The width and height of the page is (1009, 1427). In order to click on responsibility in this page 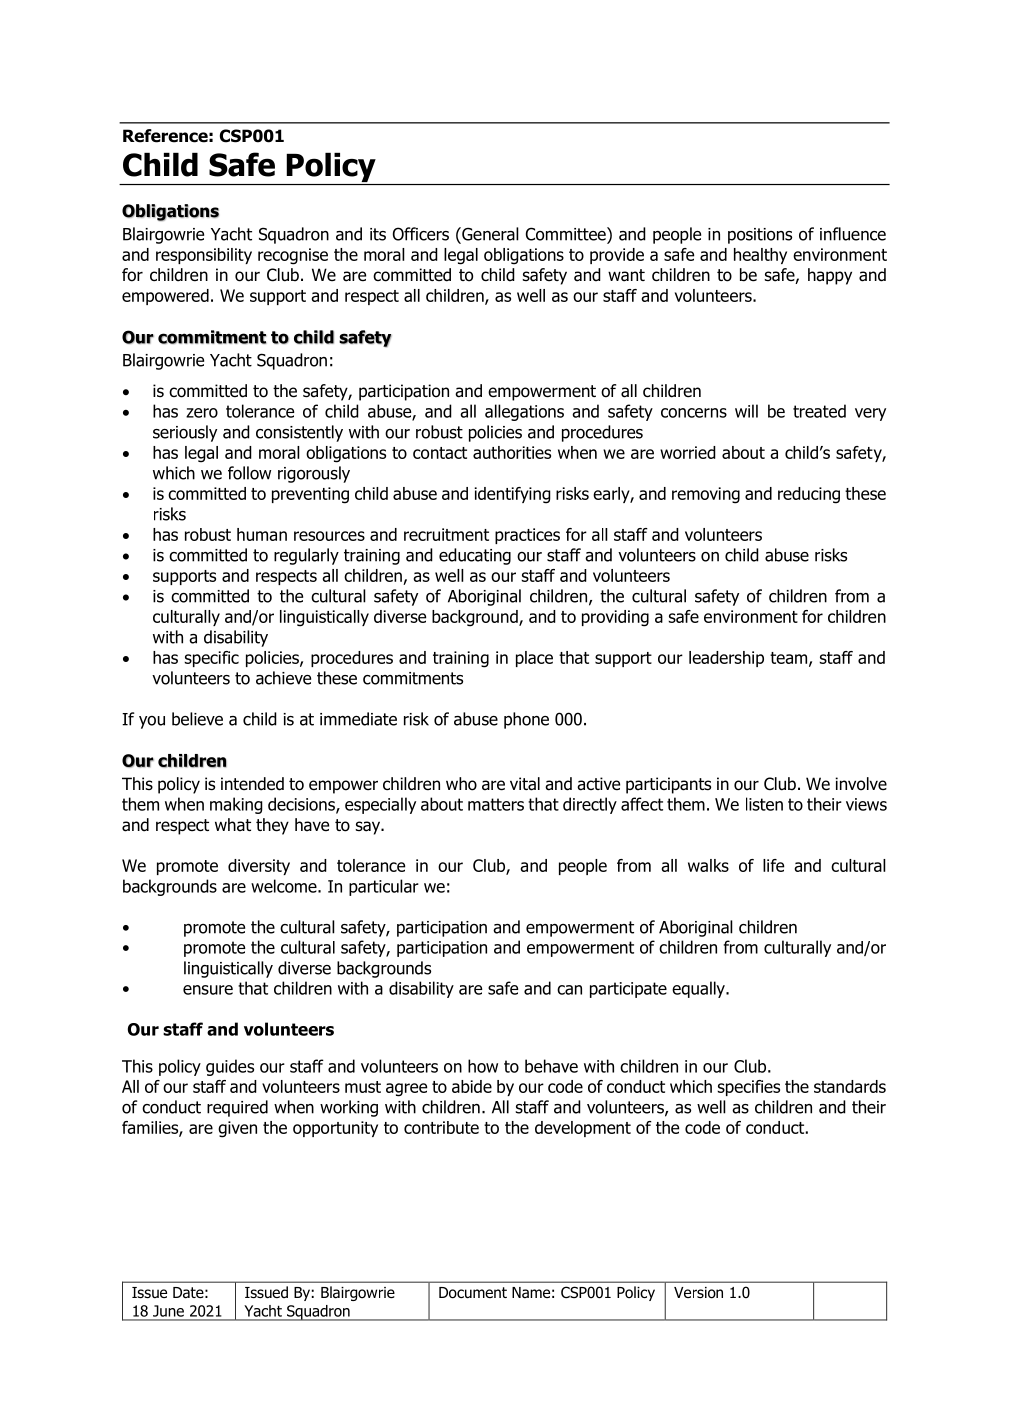, I will do `click(204, 256)`.
